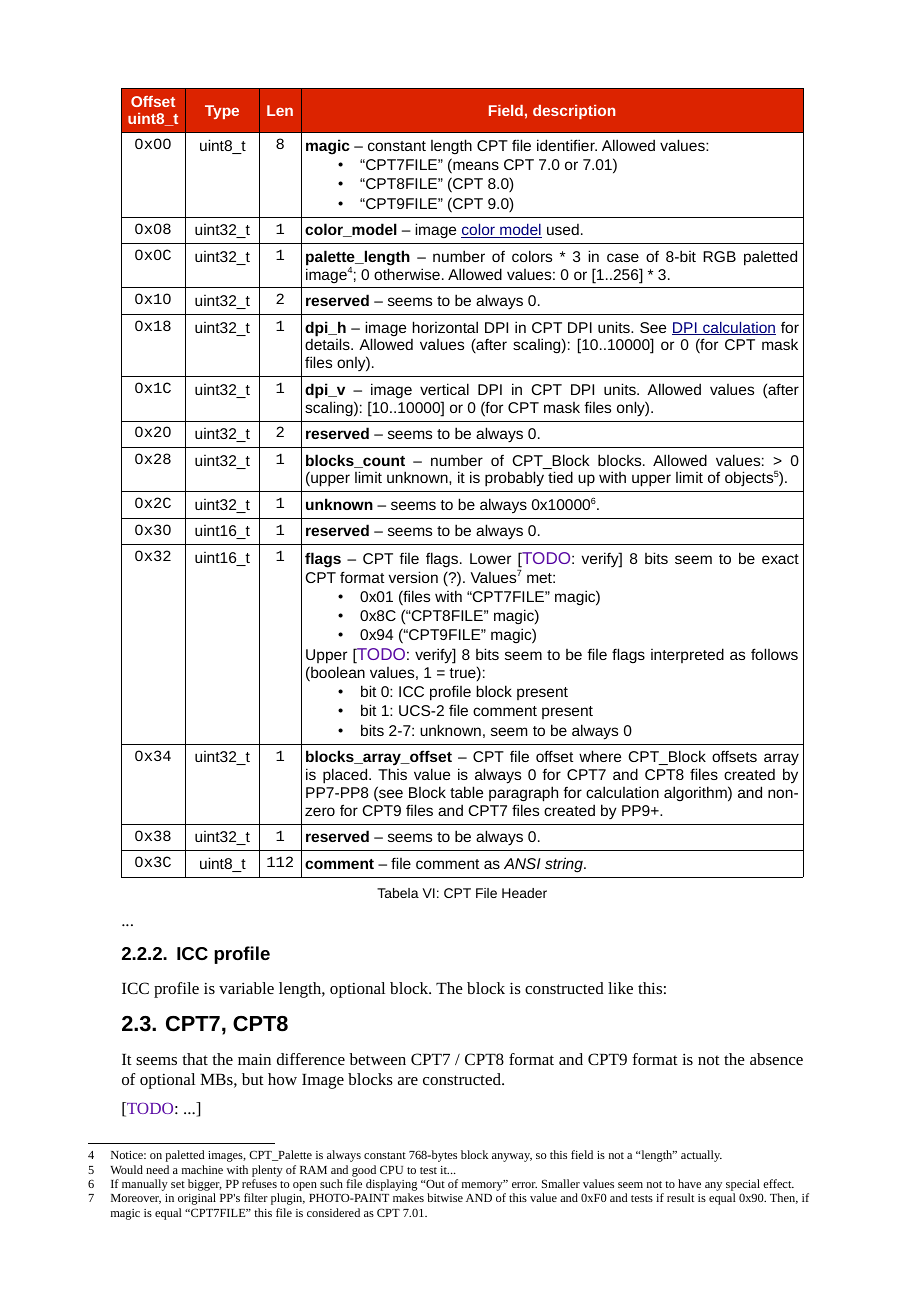 The width and height of the image is (924, 1308). What do you see at coordinates (346, 776) in the image?
I see `placed` at bounding box center [346, 776].
